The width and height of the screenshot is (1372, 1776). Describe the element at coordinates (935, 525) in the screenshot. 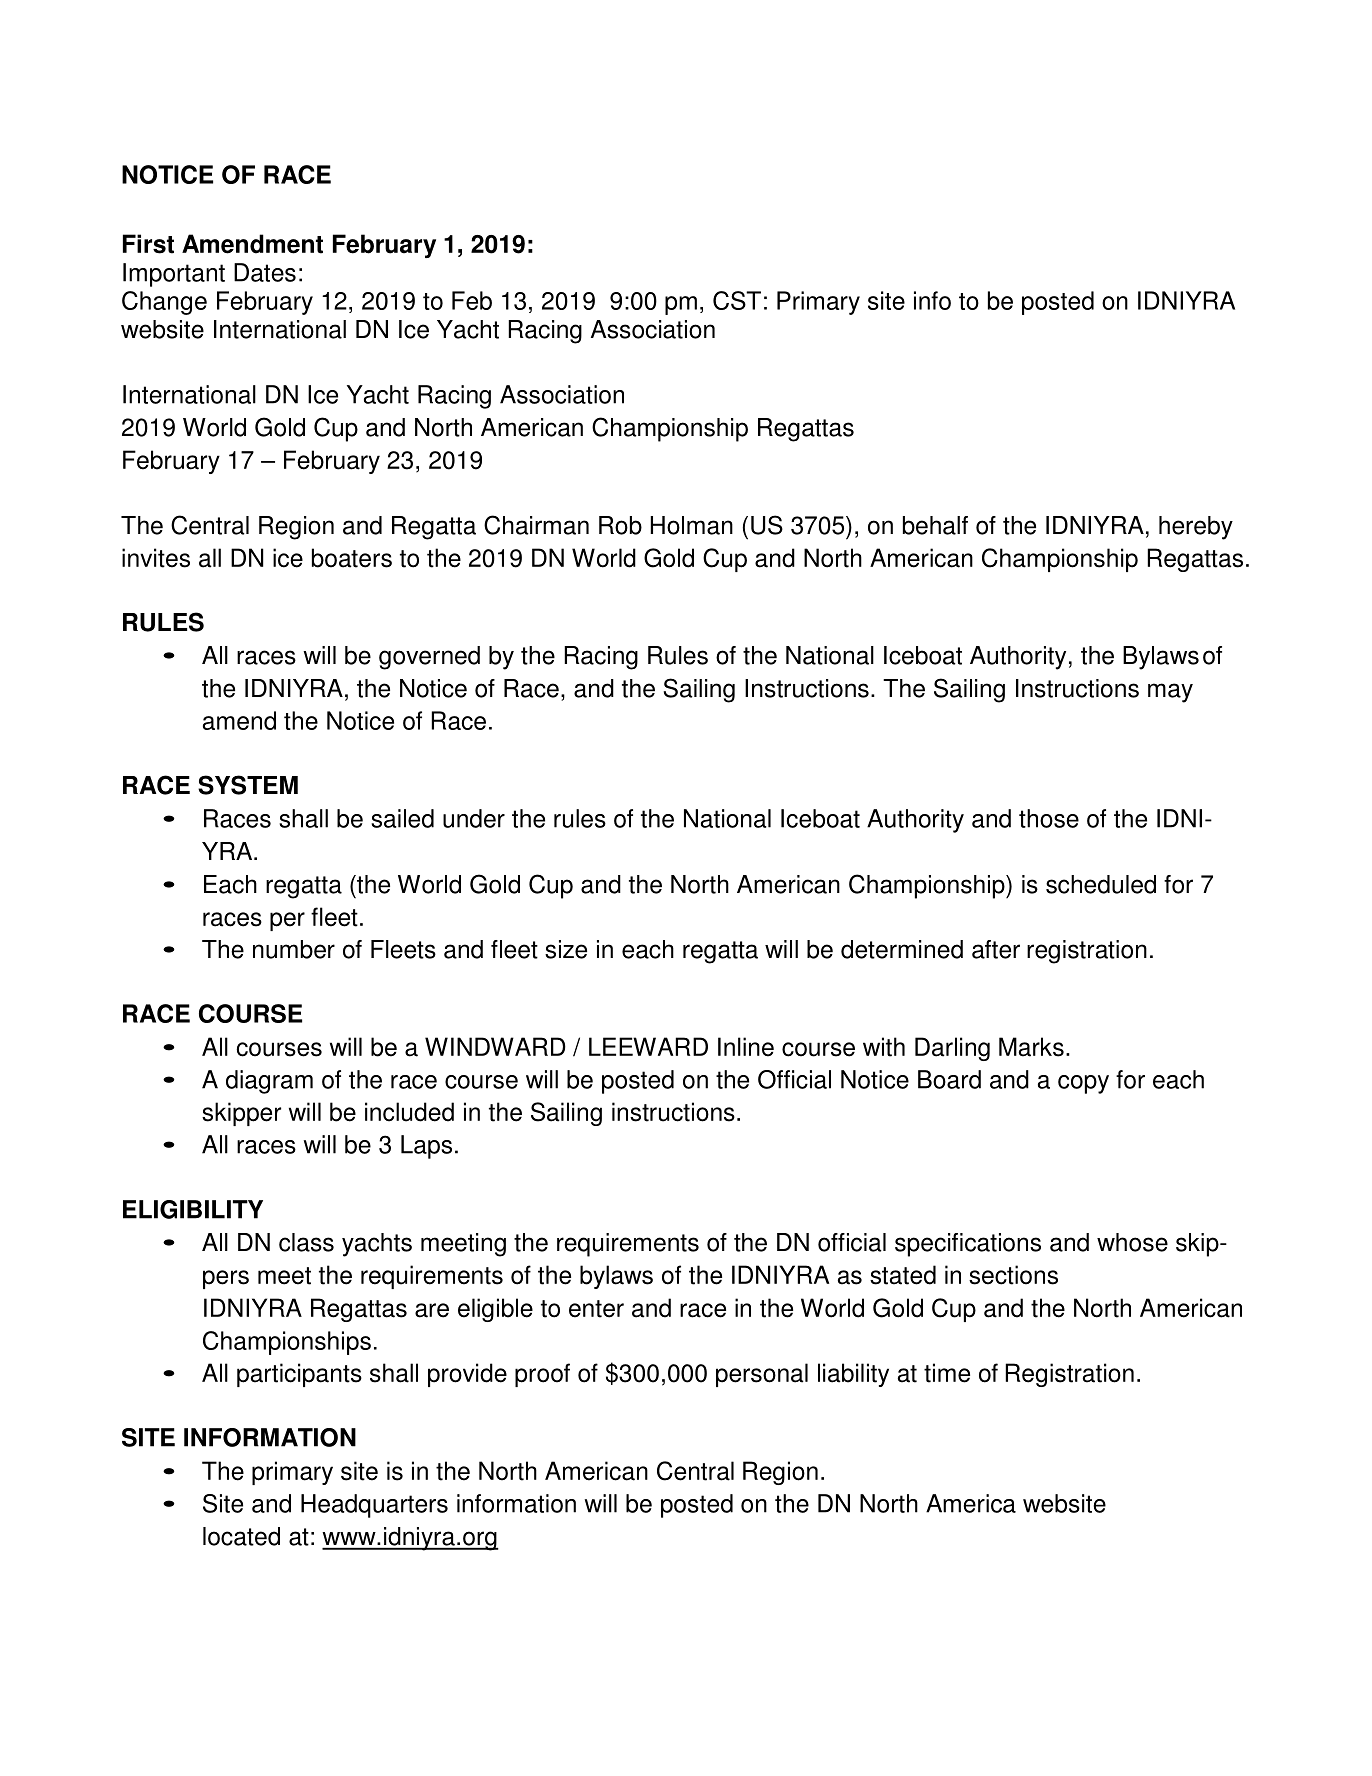

I see `behalf` at that location.
